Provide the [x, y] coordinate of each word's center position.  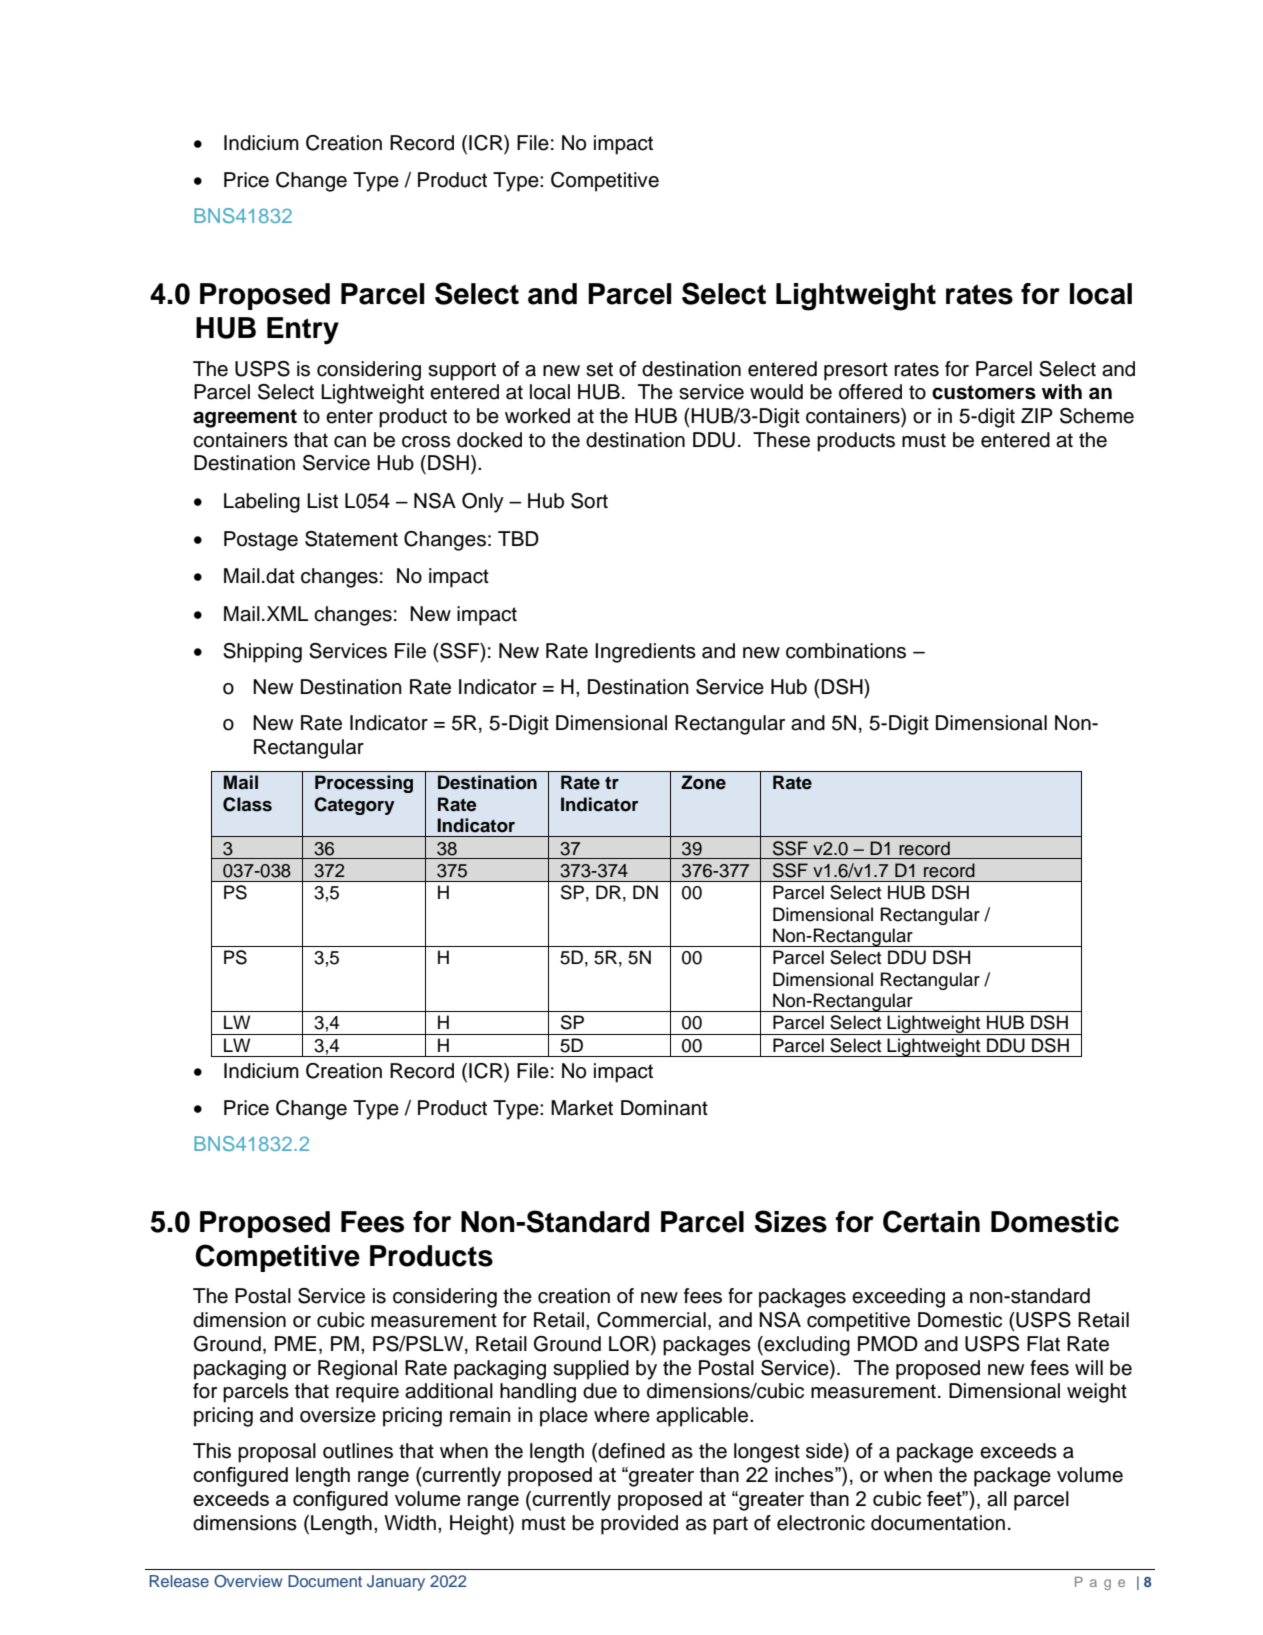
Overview [248, 1581]
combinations [846, 651]
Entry [303, 331]
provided [639, 1525]
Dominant [664, 1108]
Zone [703, 782]
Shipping [262, 653]
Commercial [651, 1320]
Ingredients [645, 653]
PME [295, 1343]
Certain [931, 1221]
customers [984, 392]
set [599, 369]
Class [247, 804]
